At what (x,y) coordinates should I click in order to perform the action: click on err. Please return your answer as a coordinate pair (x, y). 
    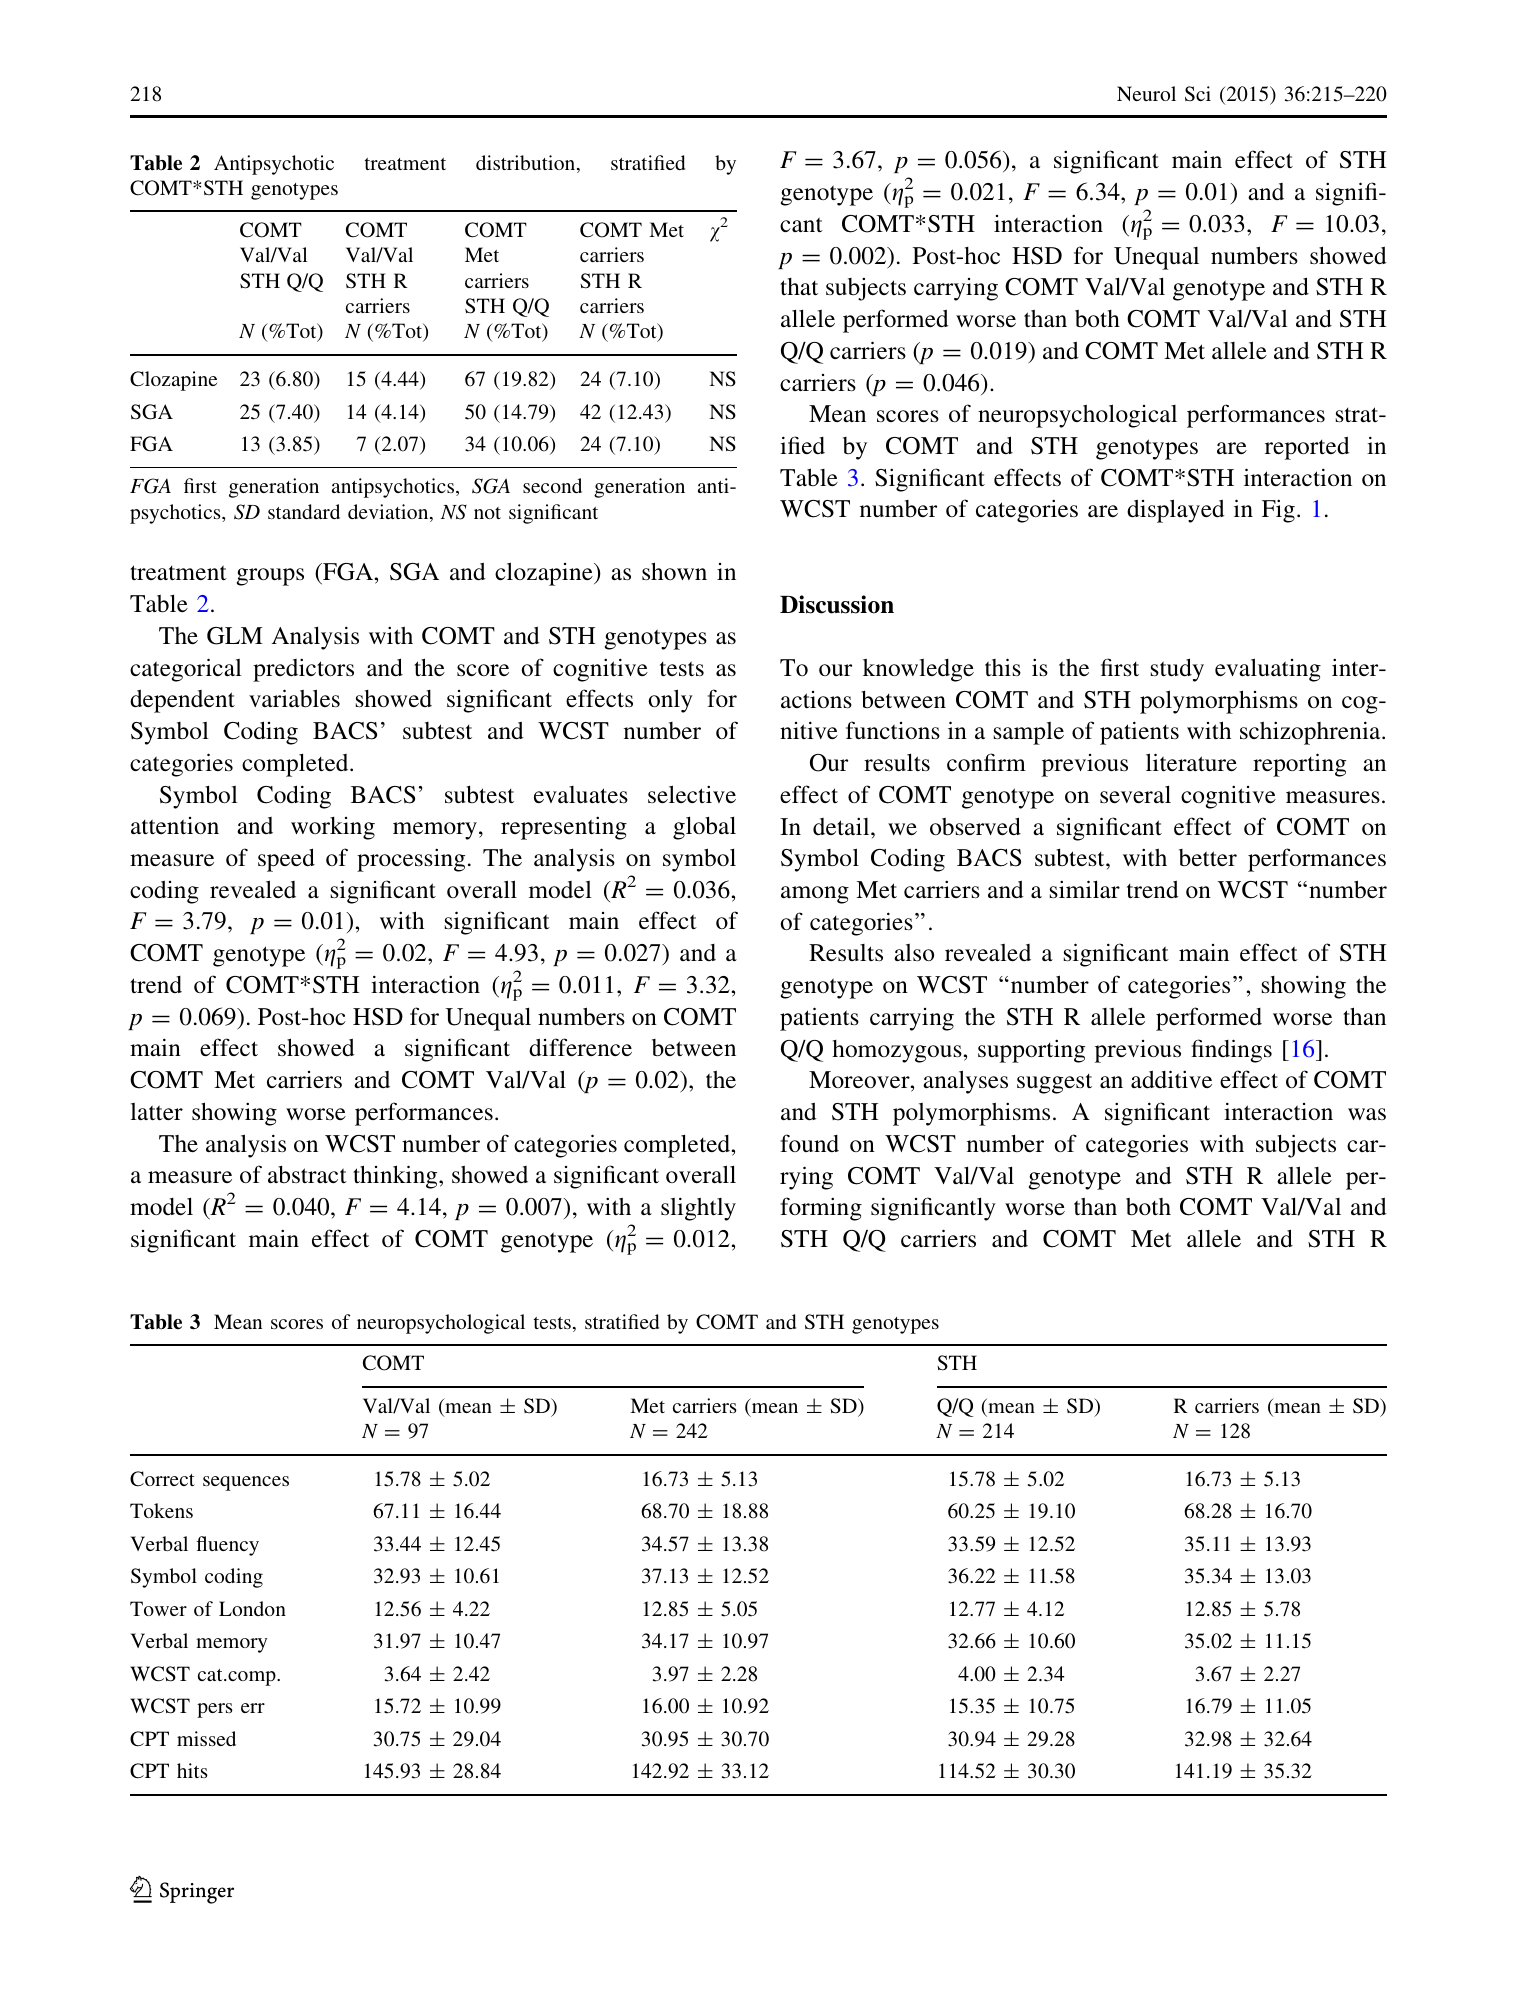
    Looking at the image, I should click on (253, 1708).
